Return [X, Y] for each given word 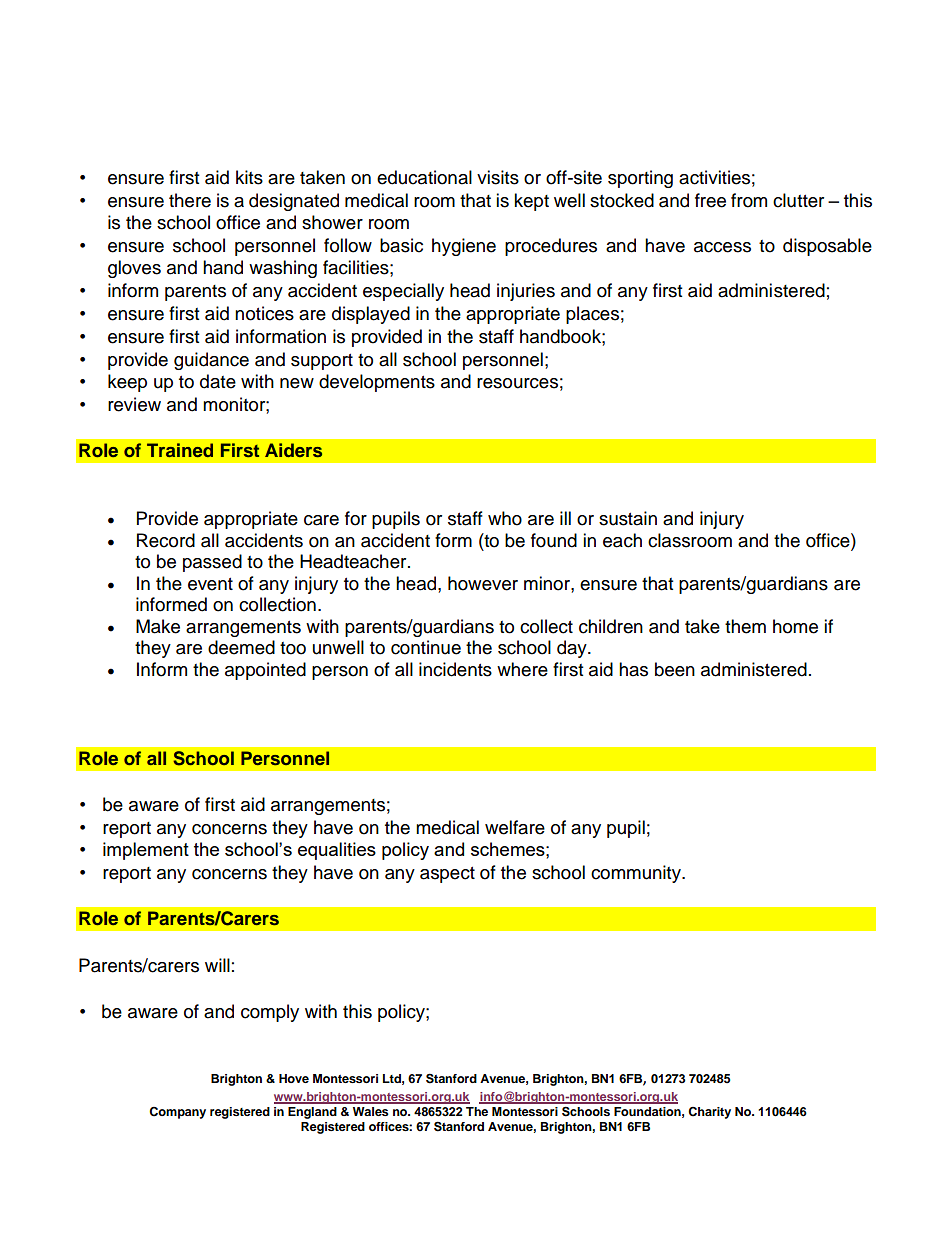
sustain [628, 518]
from [749, 200]
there [190, 200]
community [637, 874]
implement [146, 851]
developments [377, 383]
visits [498, 177]
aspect [447, 875]
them [745, 626]
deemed [241, 647]
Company [177, 1113]
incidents [455, 669]
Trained [180, 450]
